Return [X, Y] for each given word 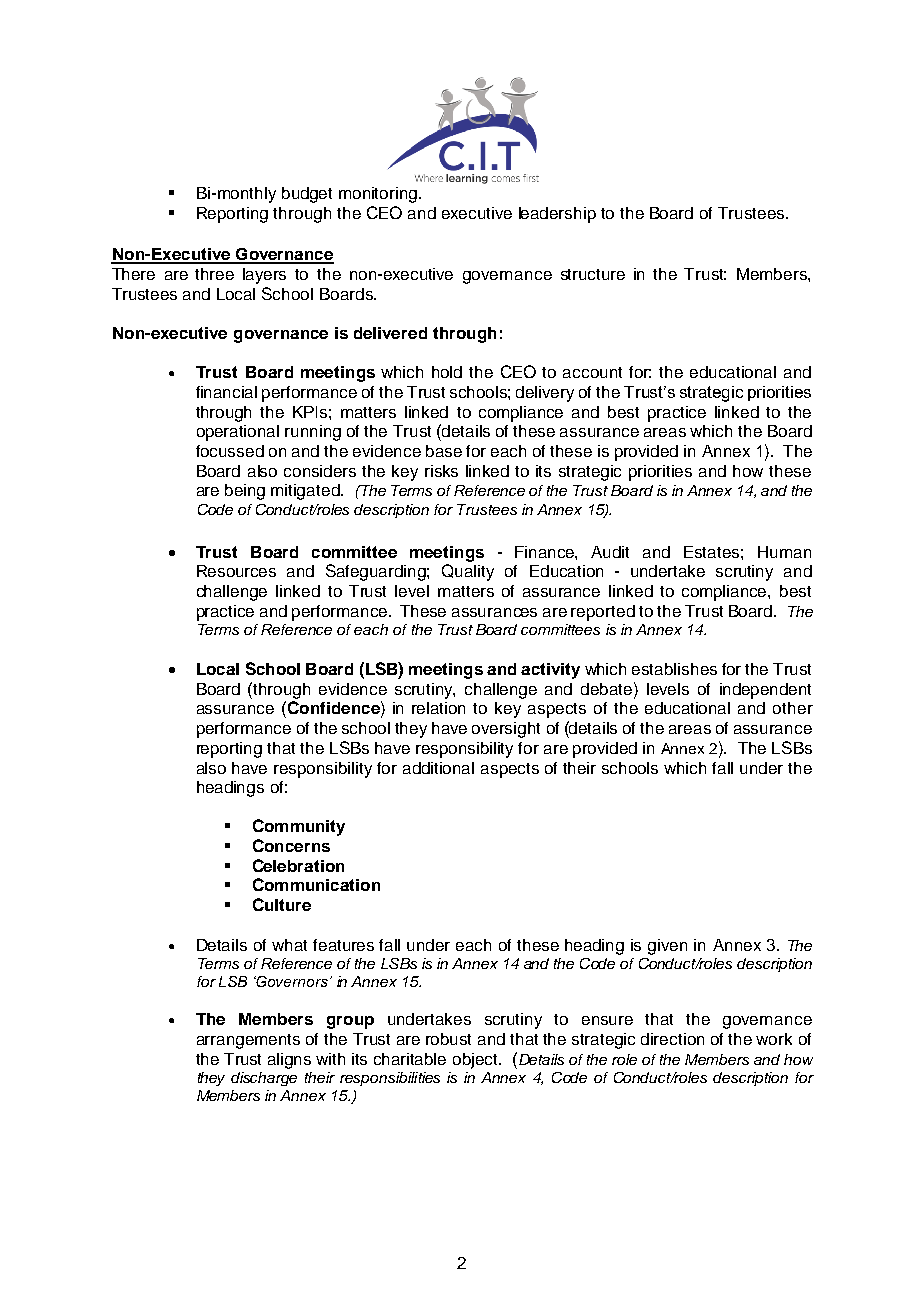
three [214, 274]
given [667, 947]
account [592, 372]
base [444, 451]
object [476, 1061]
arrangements [248, 1041]
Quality [468, 572]
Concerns [291, 845]
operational [238, 433]
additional [438, 768]
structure [593, 274]
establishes [674, 669]
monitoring [379, 195]
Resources [236, 571]
